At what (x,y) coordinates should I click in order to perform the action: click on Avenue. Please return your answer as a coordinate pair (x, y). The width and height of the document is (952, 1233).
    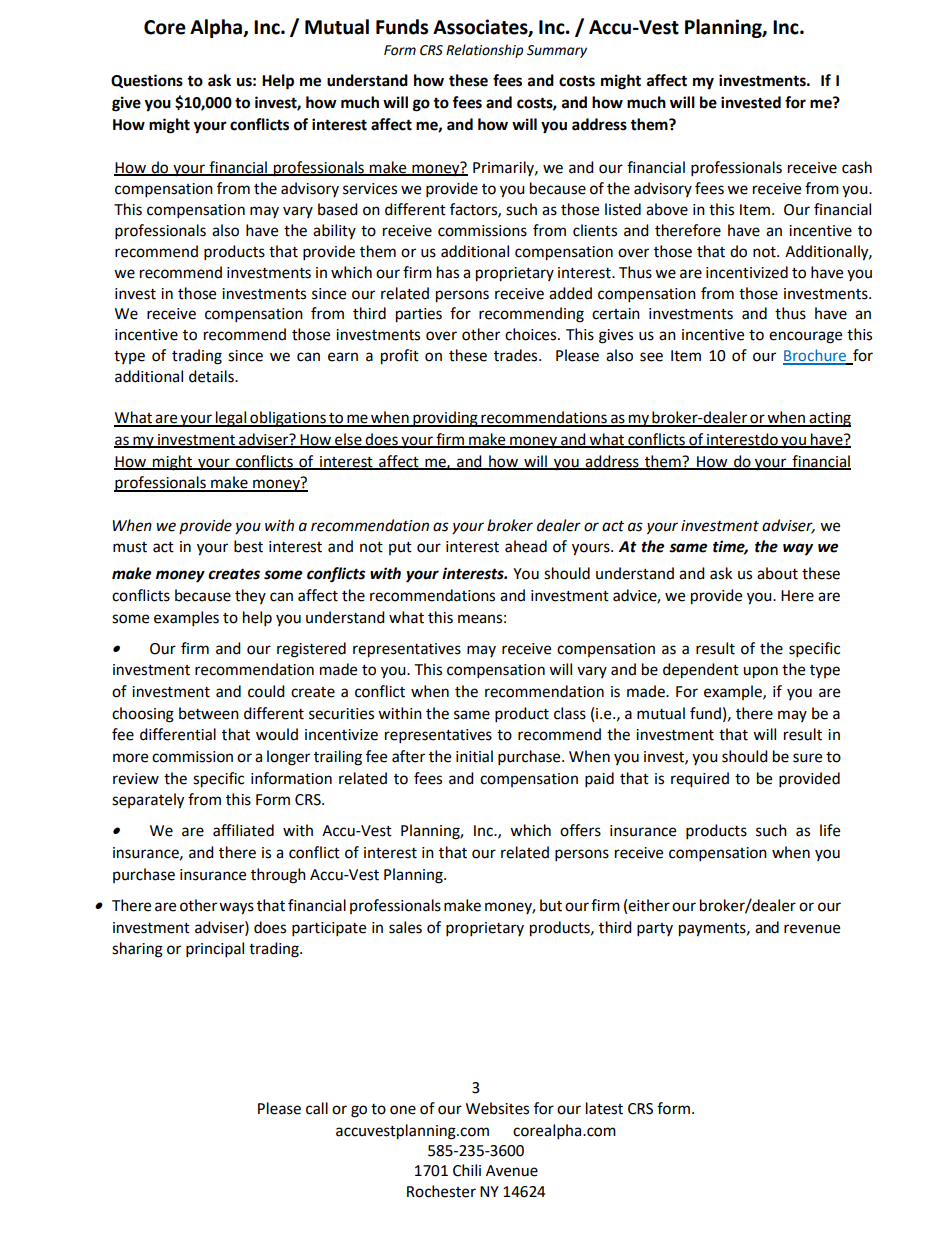
    Looking at the image, I should click on (512, 1171).
